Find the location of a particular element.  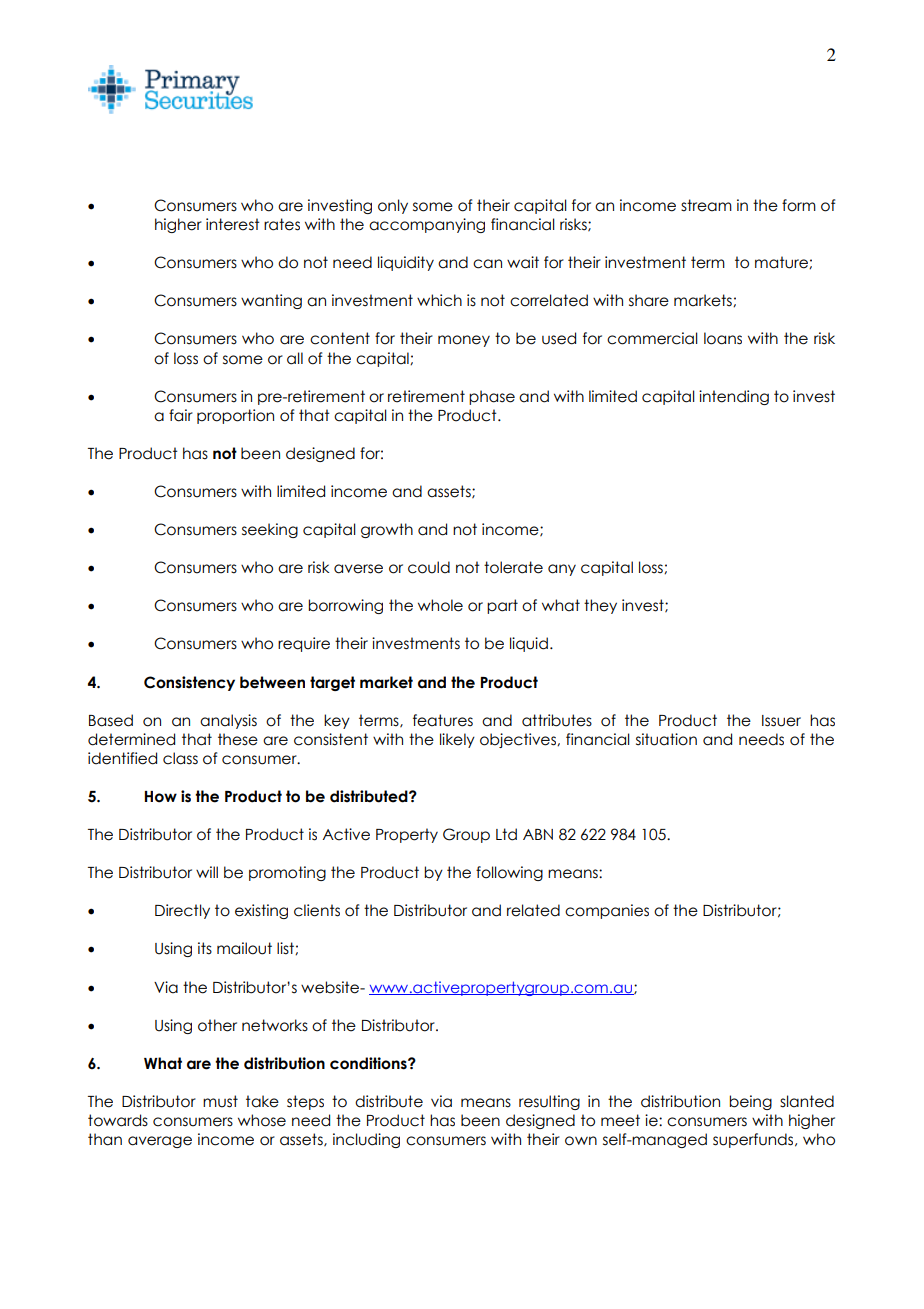

interest is located at coordinates (233, 224).
